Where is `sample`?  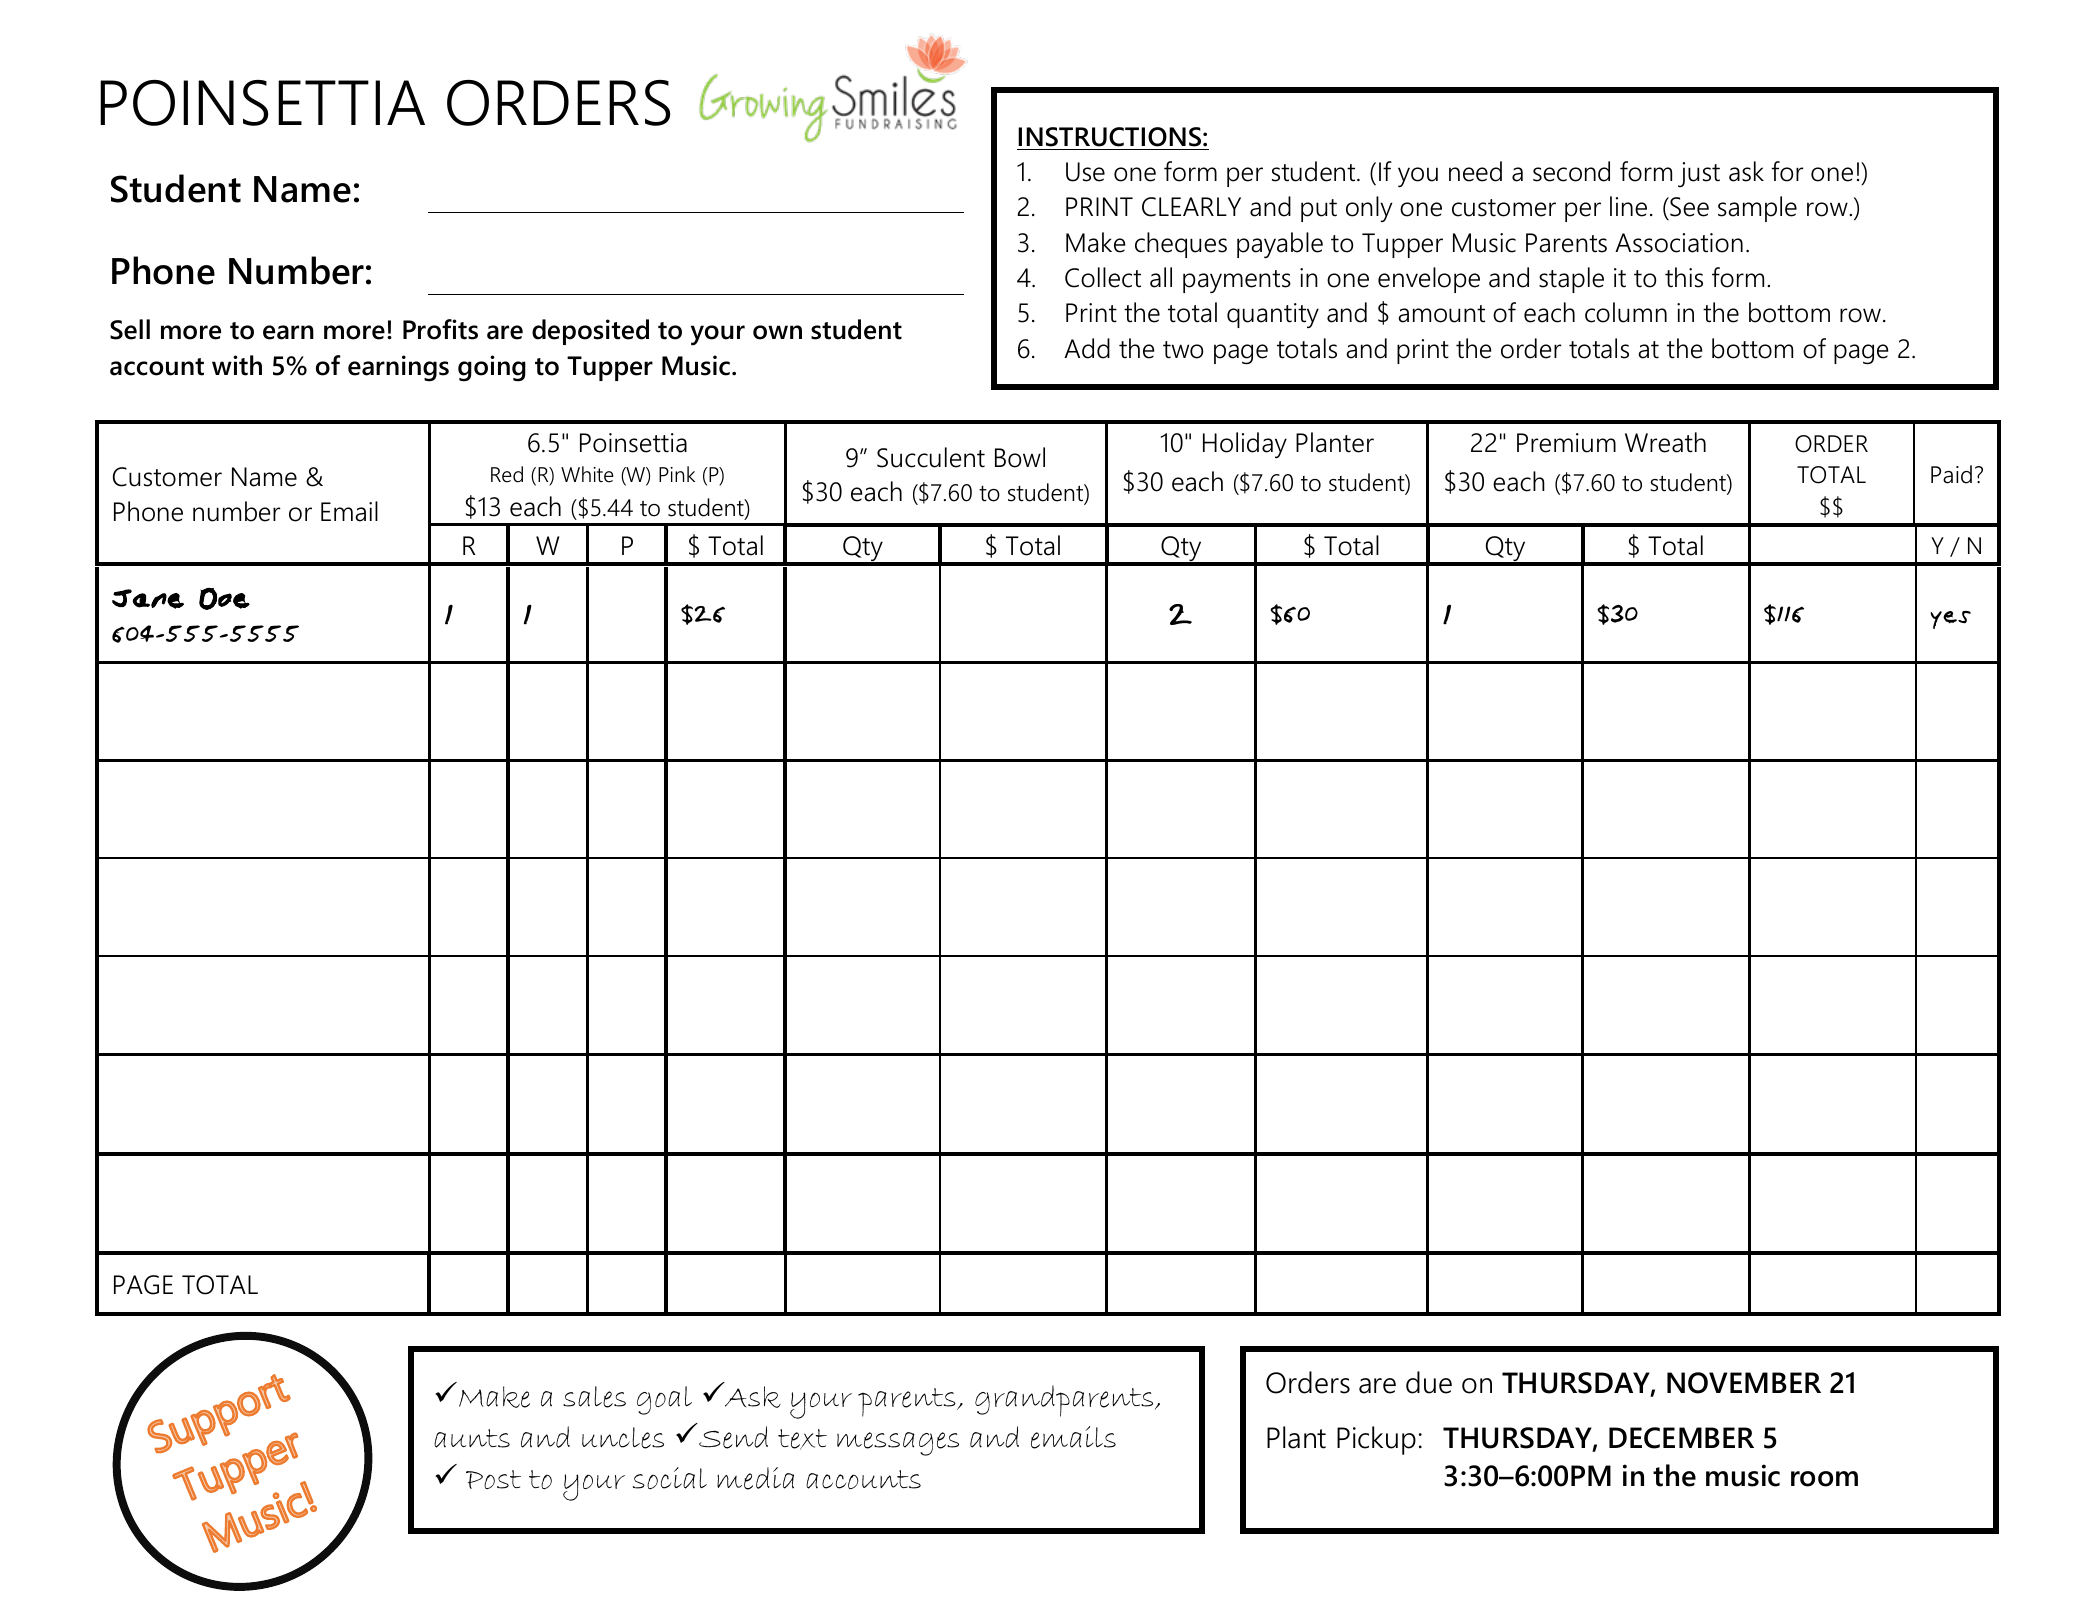
sample is located at coordinates (1757, 209).
